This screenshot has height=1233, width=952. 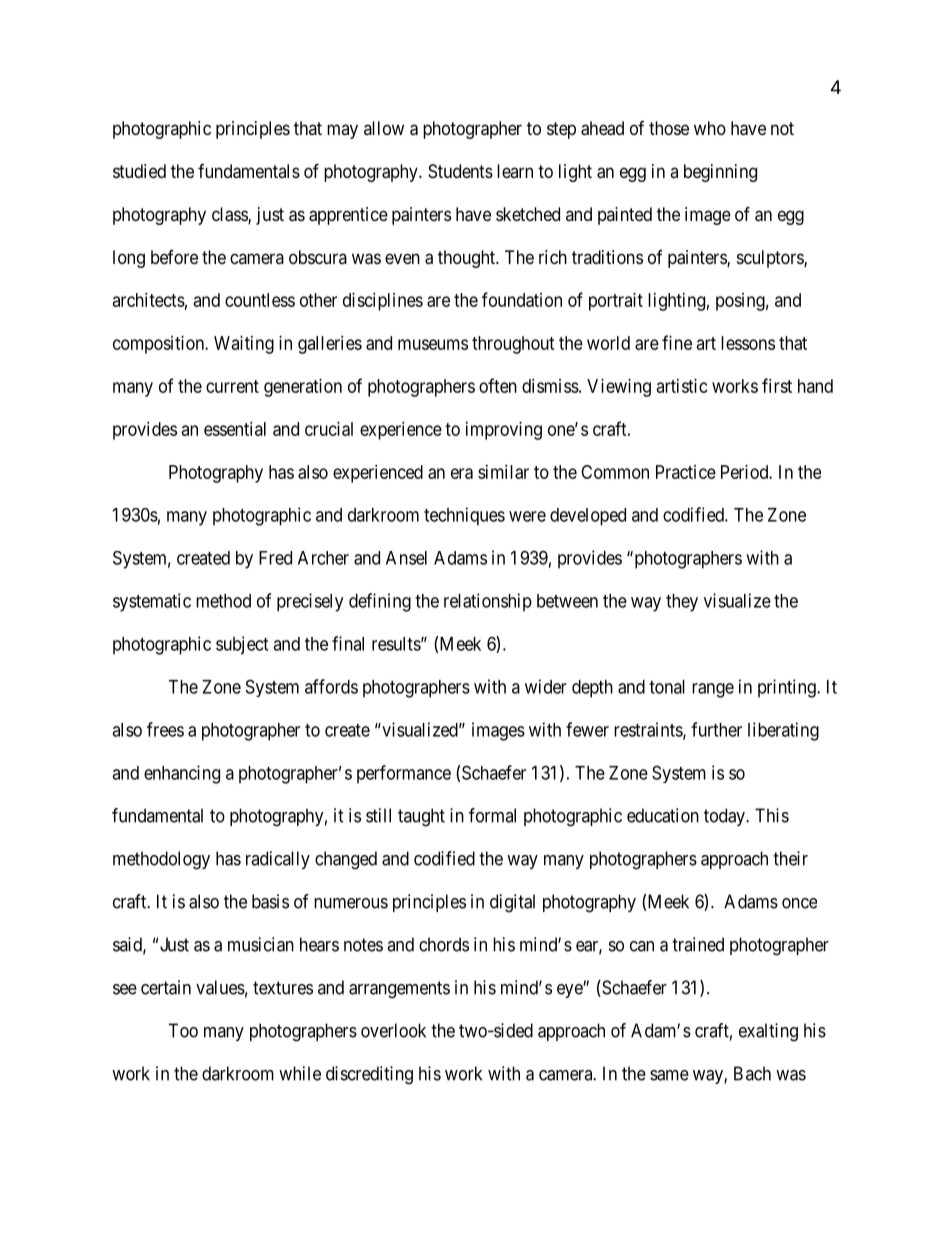 What do you see at coordinates (404, 774) in the screenshot?
I see `performance` at bounding box center [404, 774].
